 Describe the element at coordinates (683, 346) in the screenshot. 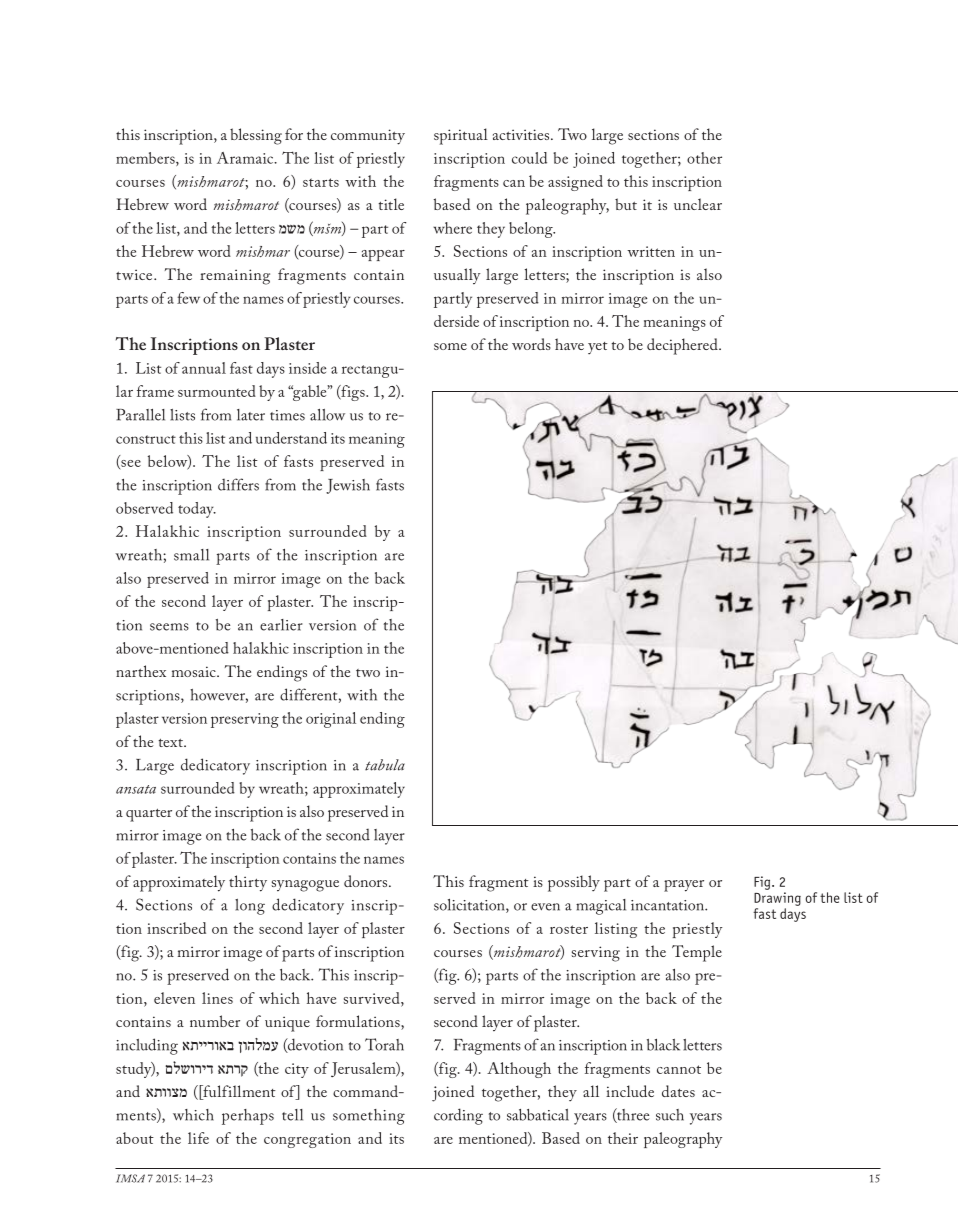

I see `deciphered` at that location.
